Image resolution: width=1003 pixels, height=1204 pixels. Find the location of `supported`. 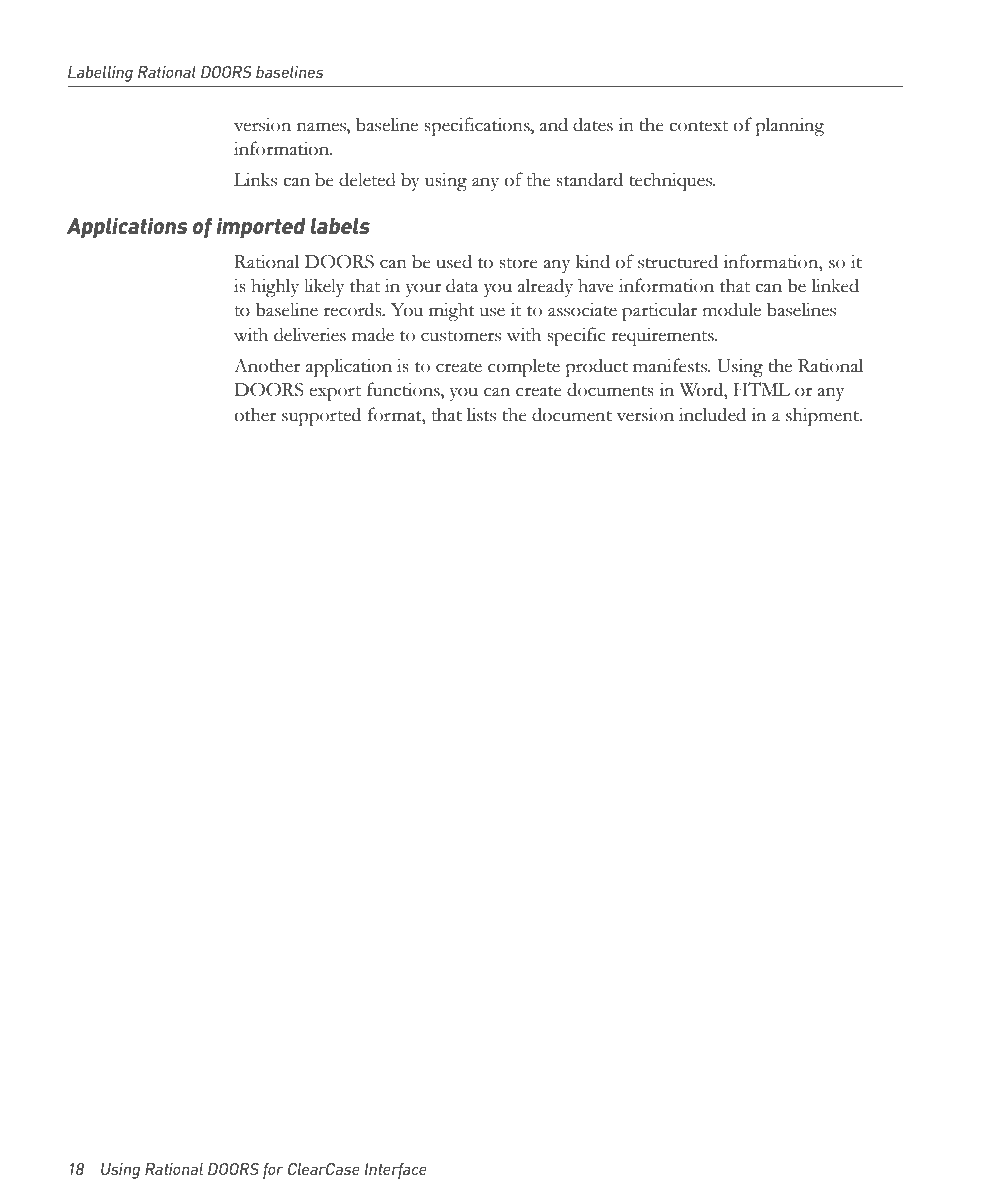

supported is located at coordinates (321, 416).
